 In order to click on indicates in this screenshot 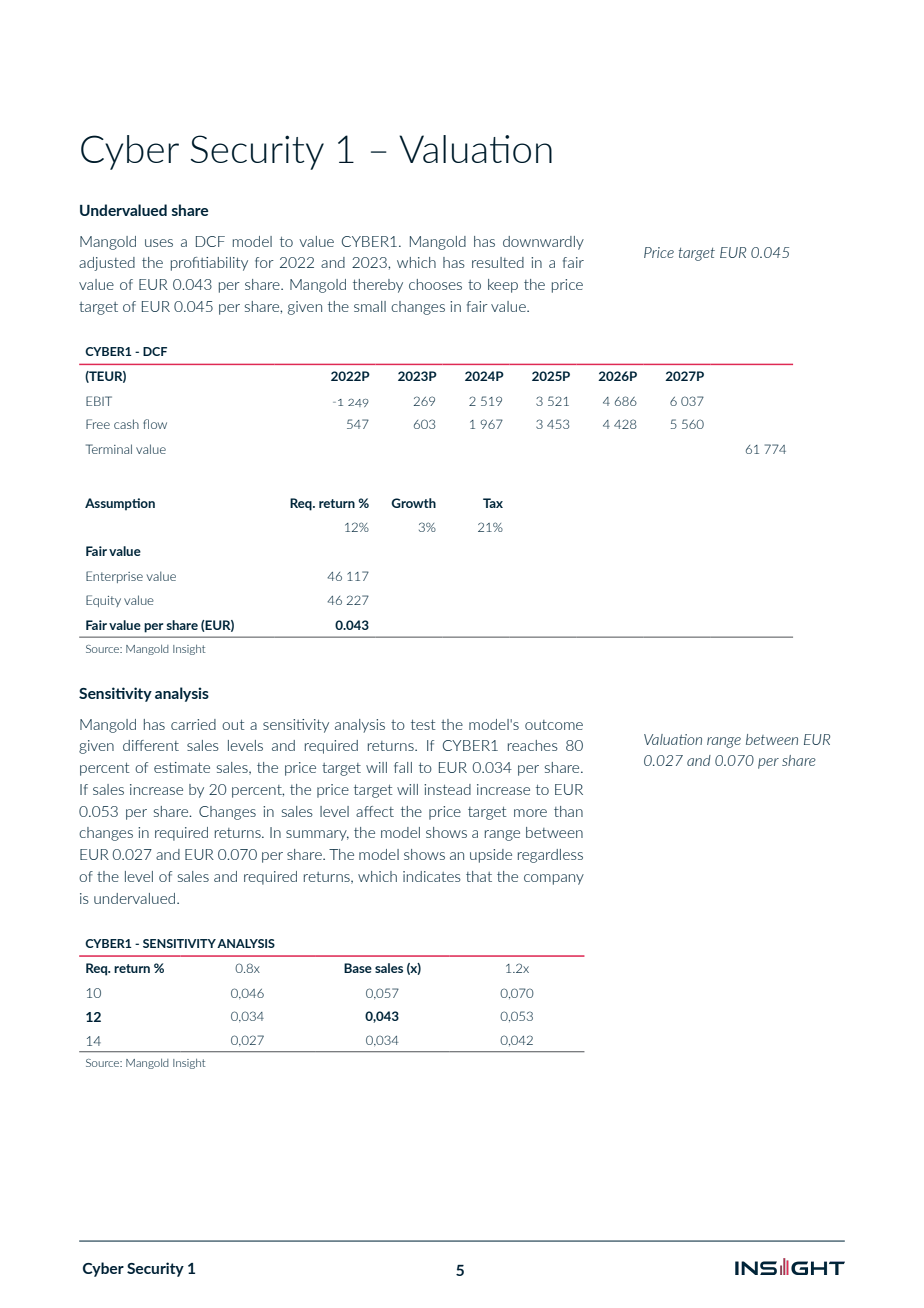, I will do `click(432, 876)`.
